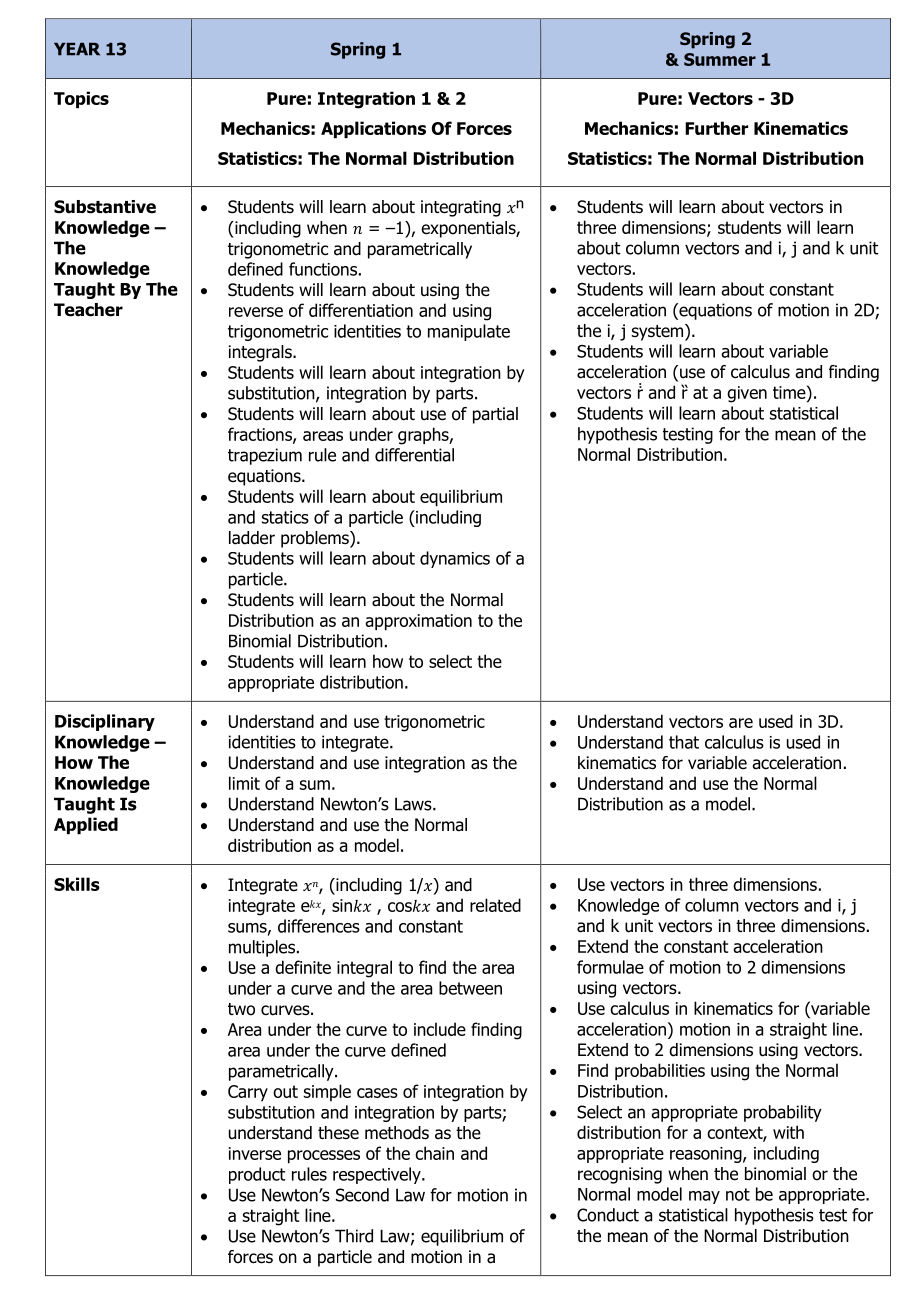  I want to click on that, so click(684, 742).
